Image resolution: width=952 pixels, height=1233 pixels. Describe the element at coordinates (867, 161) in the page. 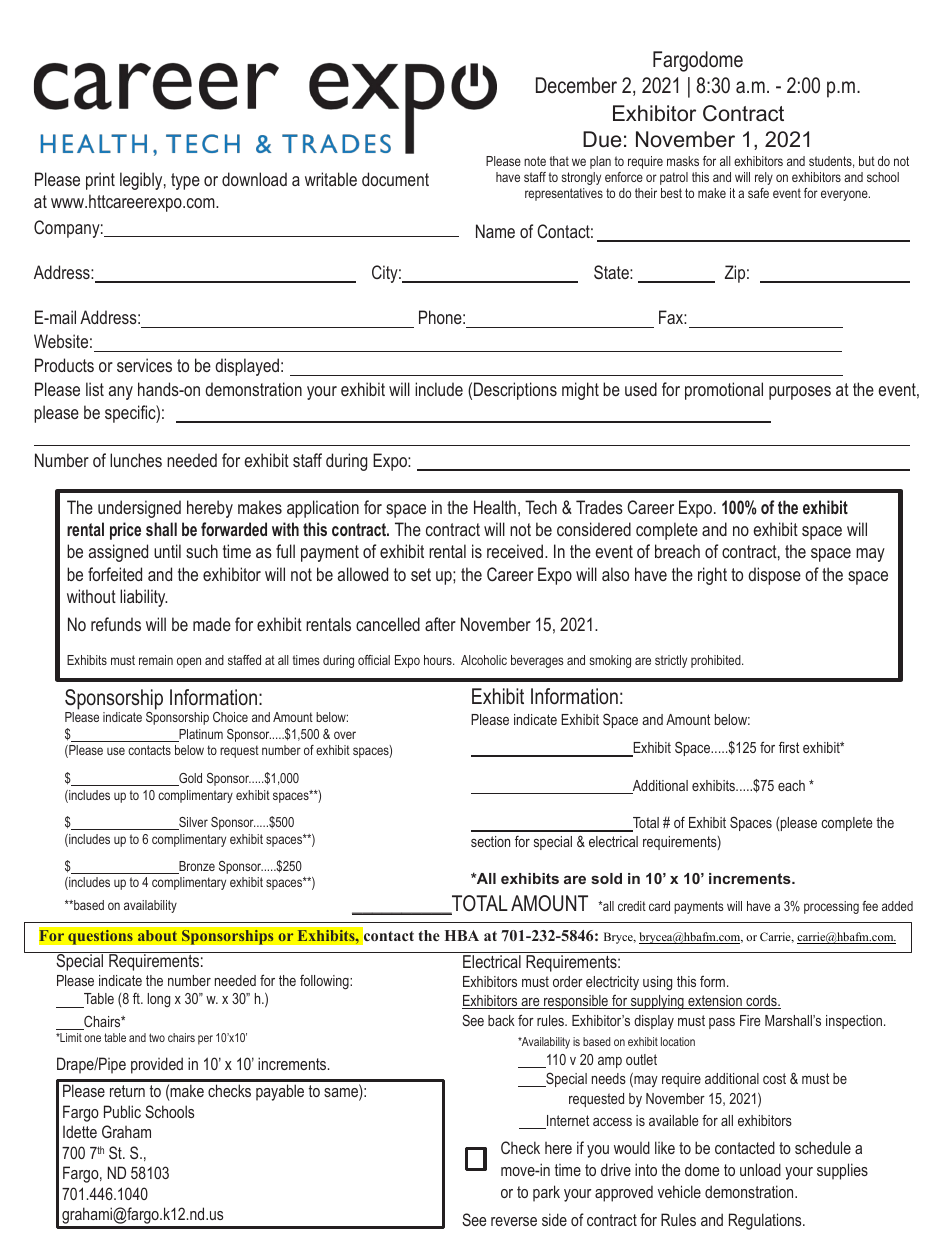

I see `but` at that location.
